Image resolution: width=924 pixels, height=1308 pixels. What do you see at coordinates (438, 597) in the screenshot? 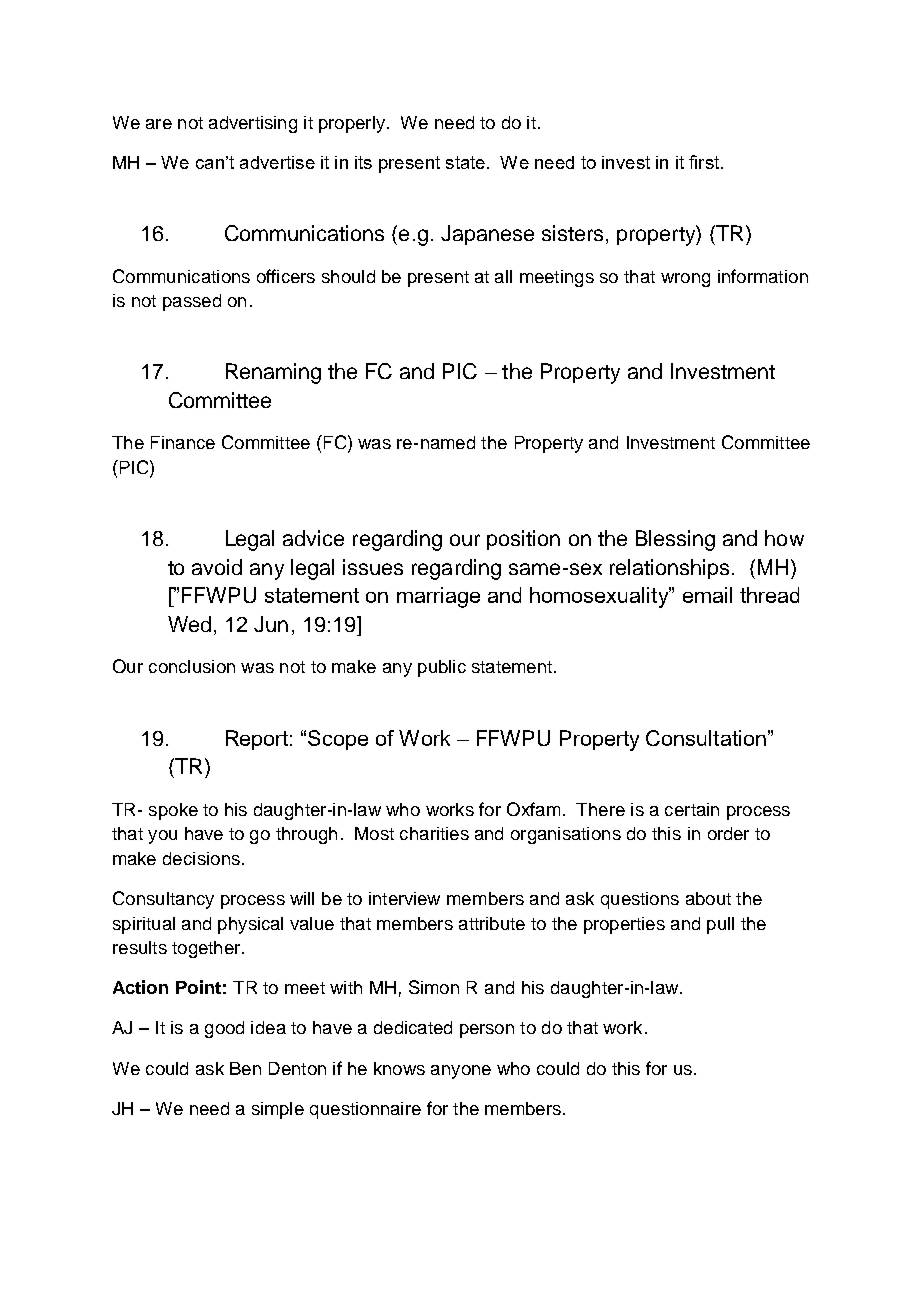
I see `marriage` at bounding box center [438, 597].
